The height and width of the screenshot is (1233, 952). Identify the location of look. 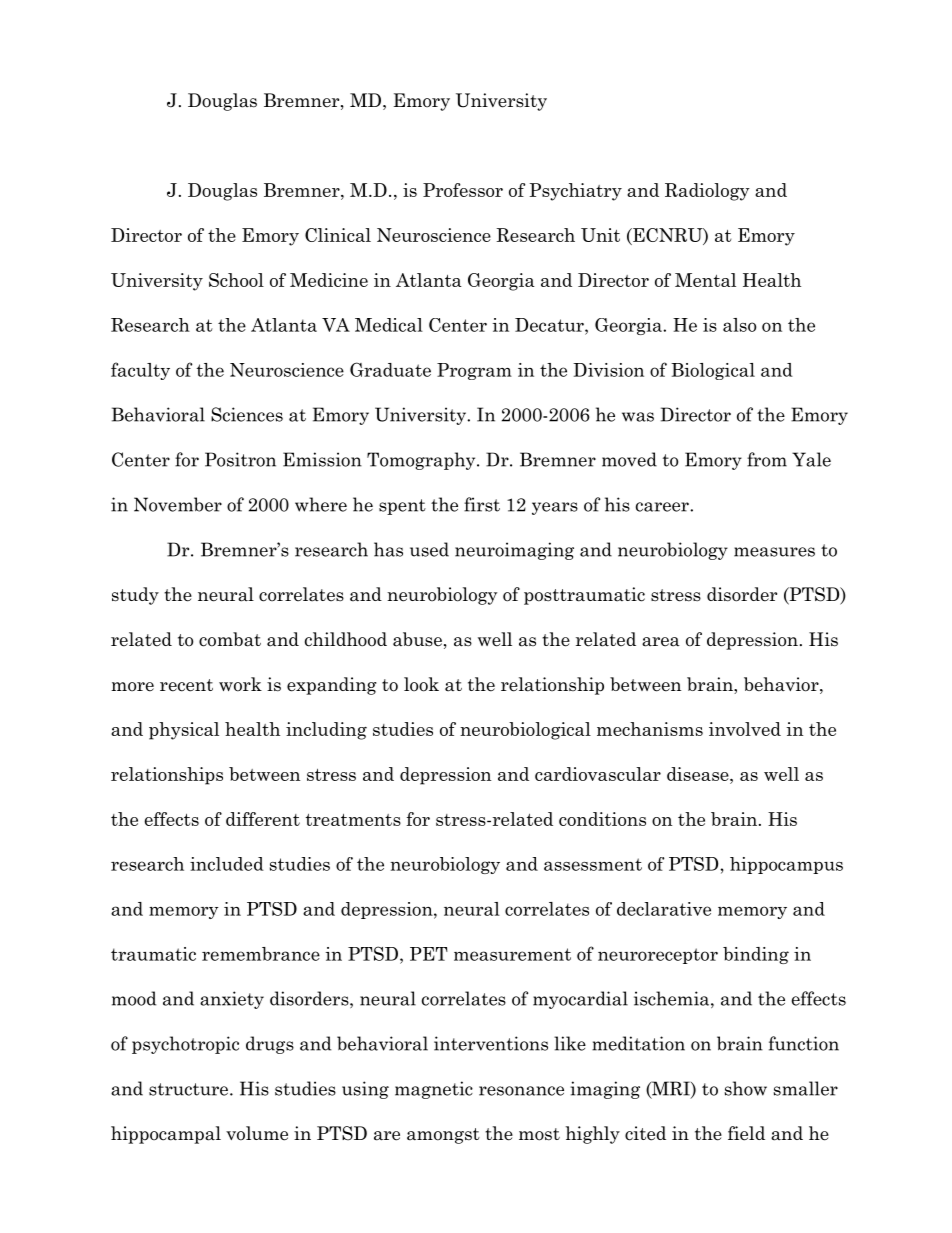
(421, 684).
